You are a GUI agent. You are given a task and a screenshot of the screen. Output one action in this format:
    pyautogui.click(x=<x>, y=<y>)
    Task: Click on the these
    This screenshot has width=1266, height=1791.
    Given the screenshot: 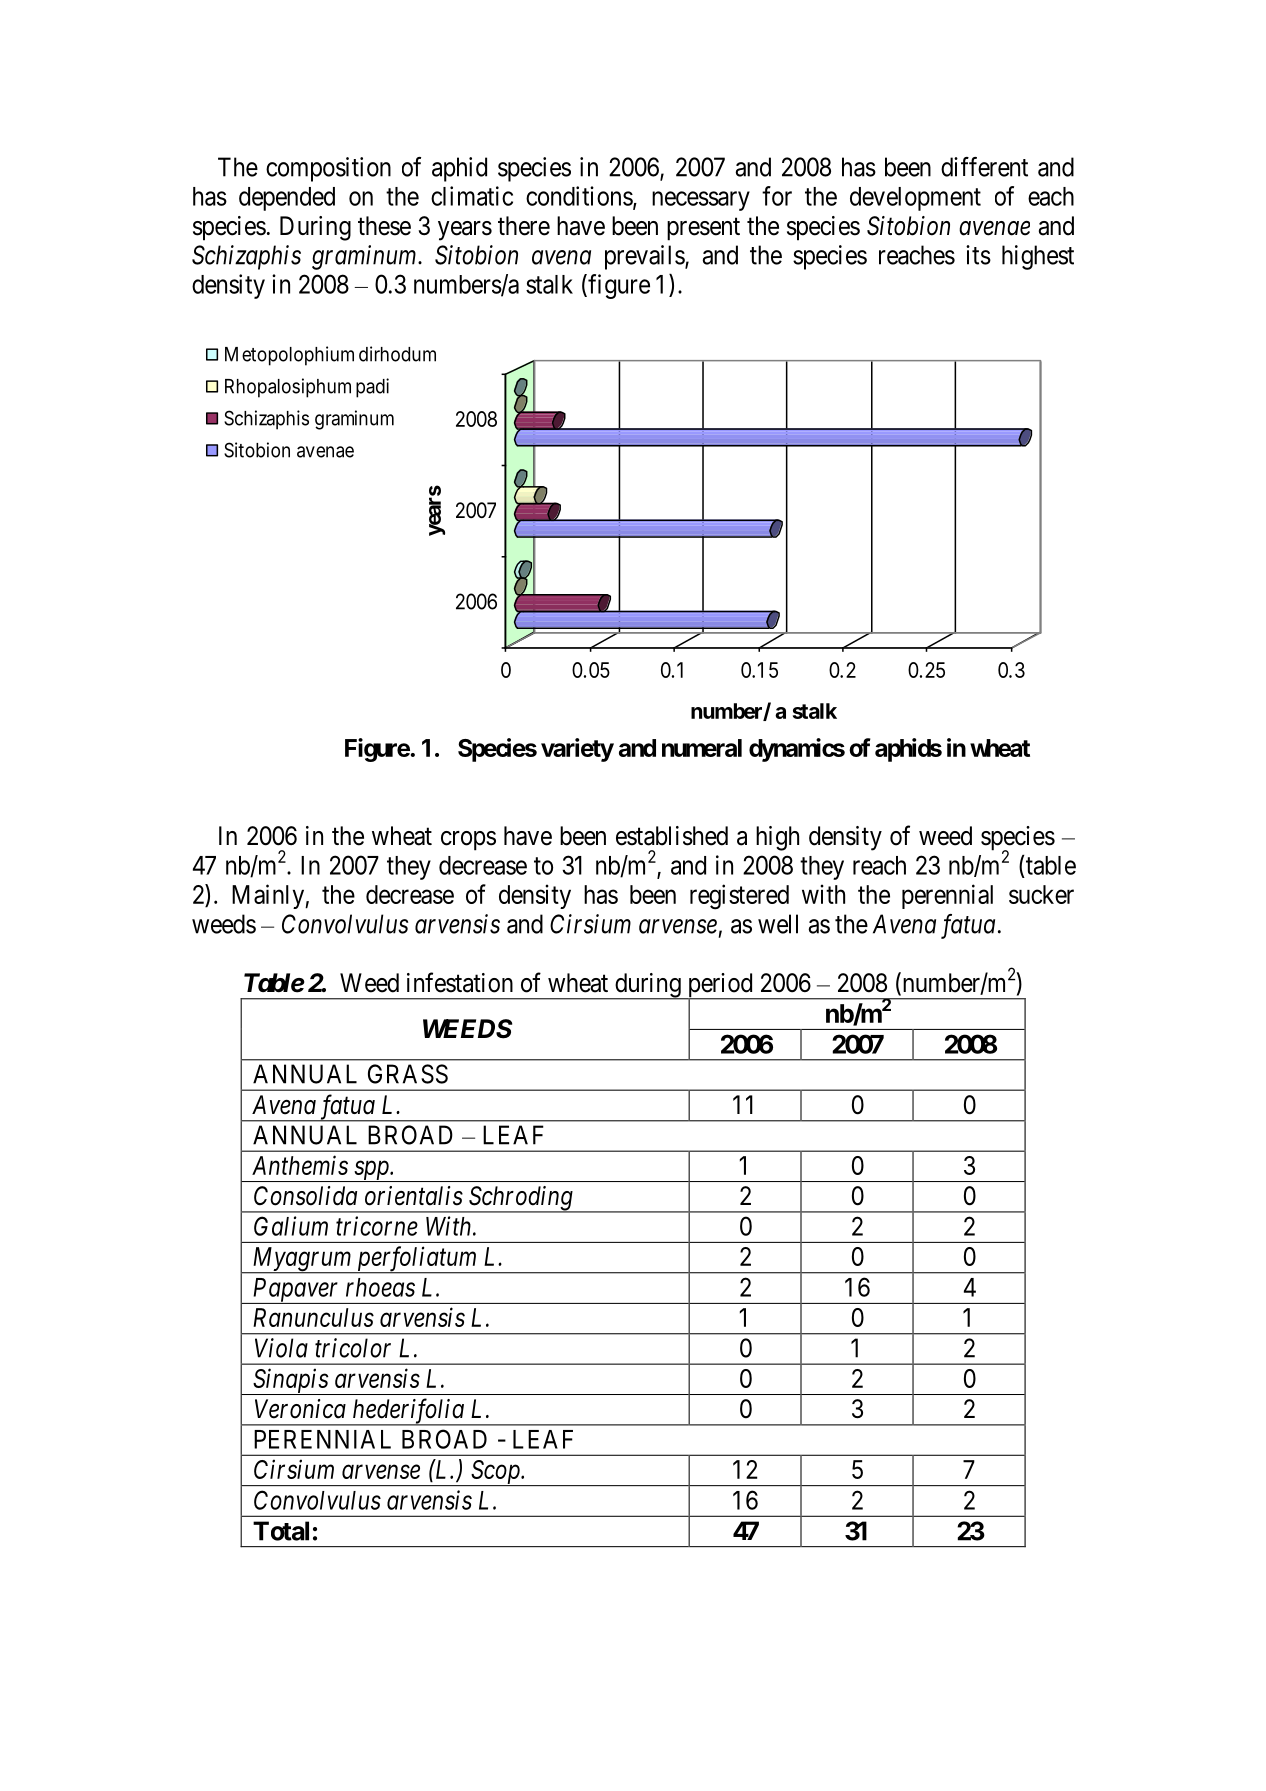 What is the action you would take?
    pyautogui.click(x=384, y=226)
